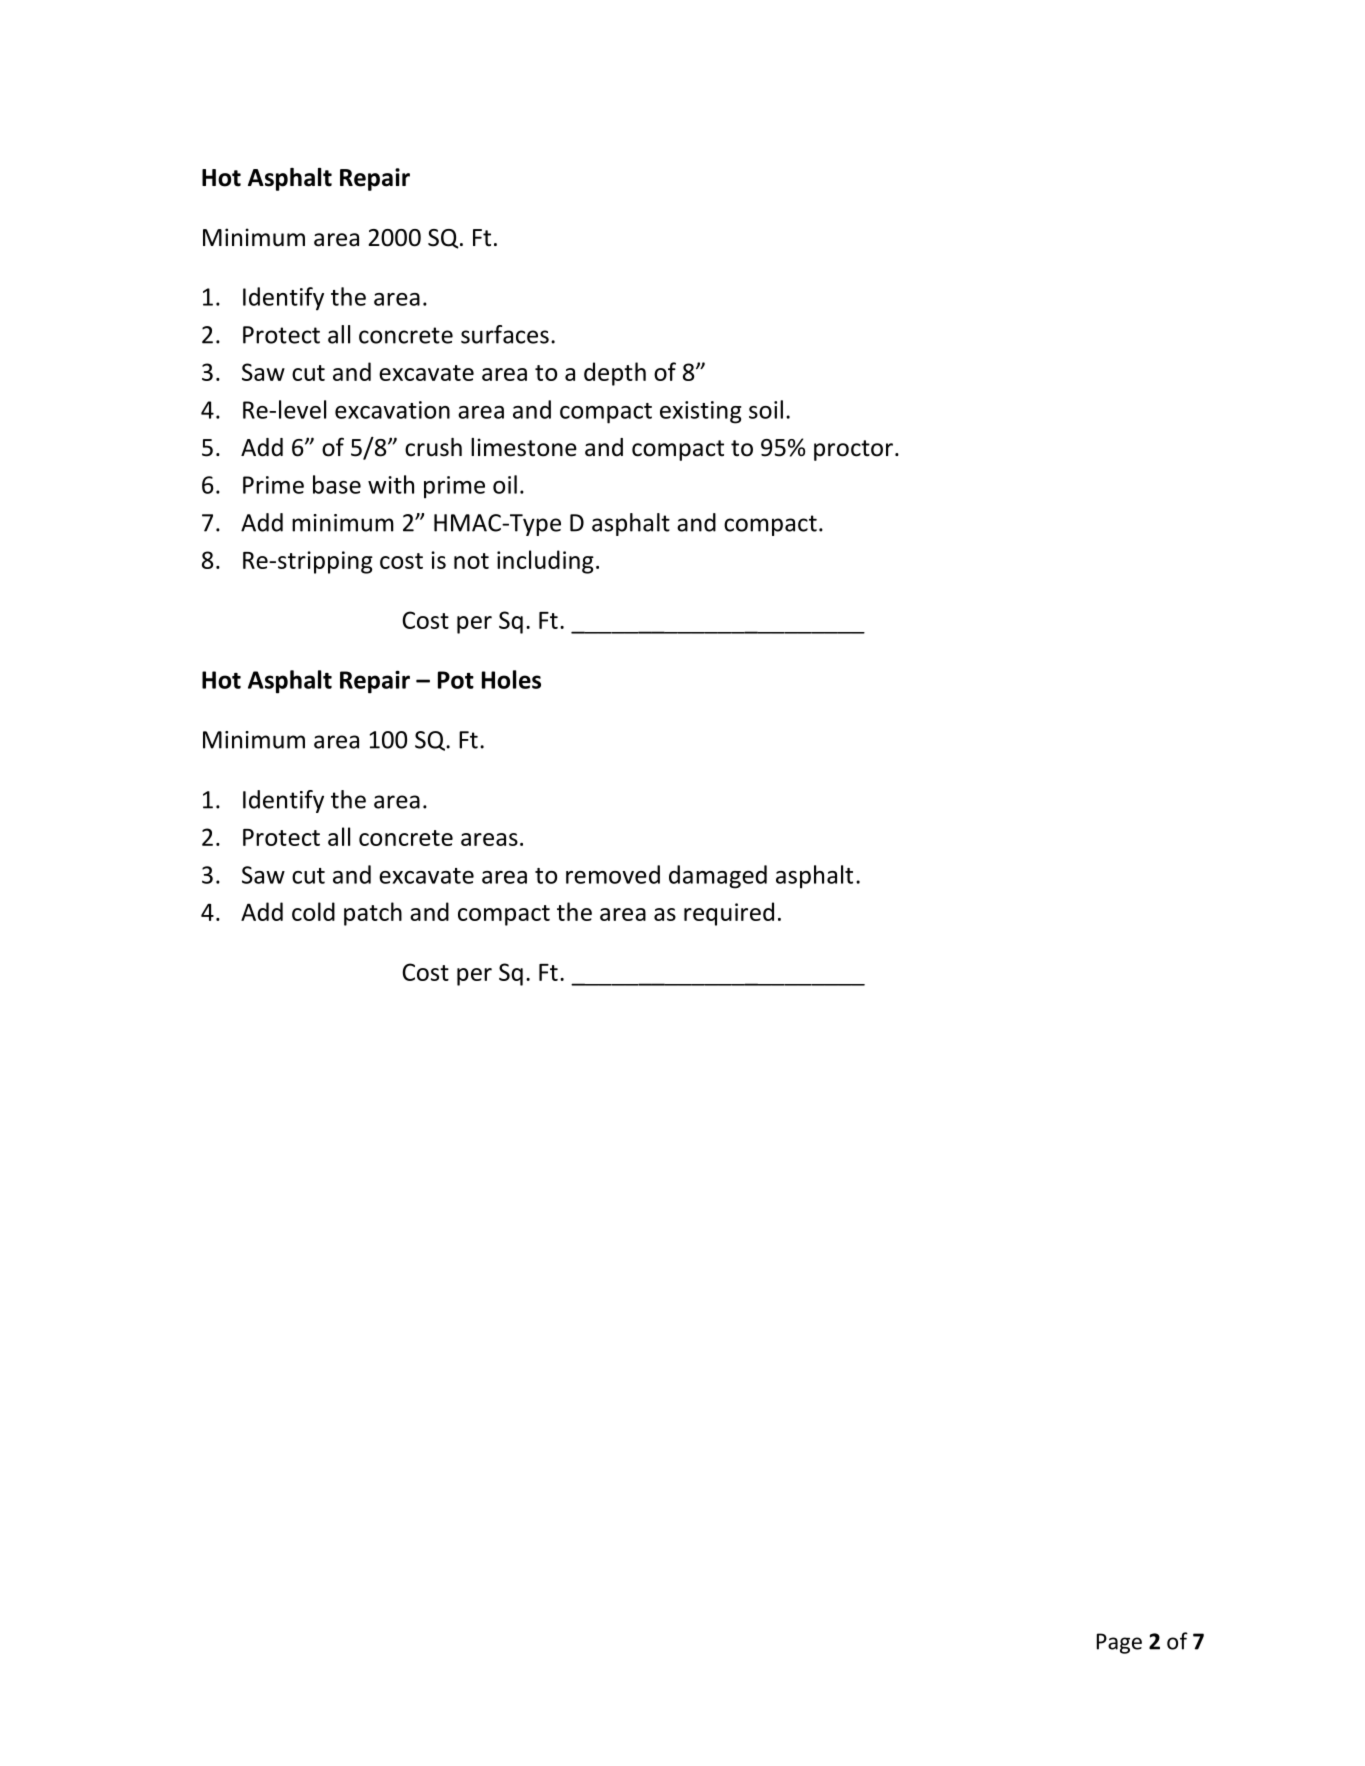  Describe the element at coordinates (729, 914) in the screenshot. I see `required` at that location.
